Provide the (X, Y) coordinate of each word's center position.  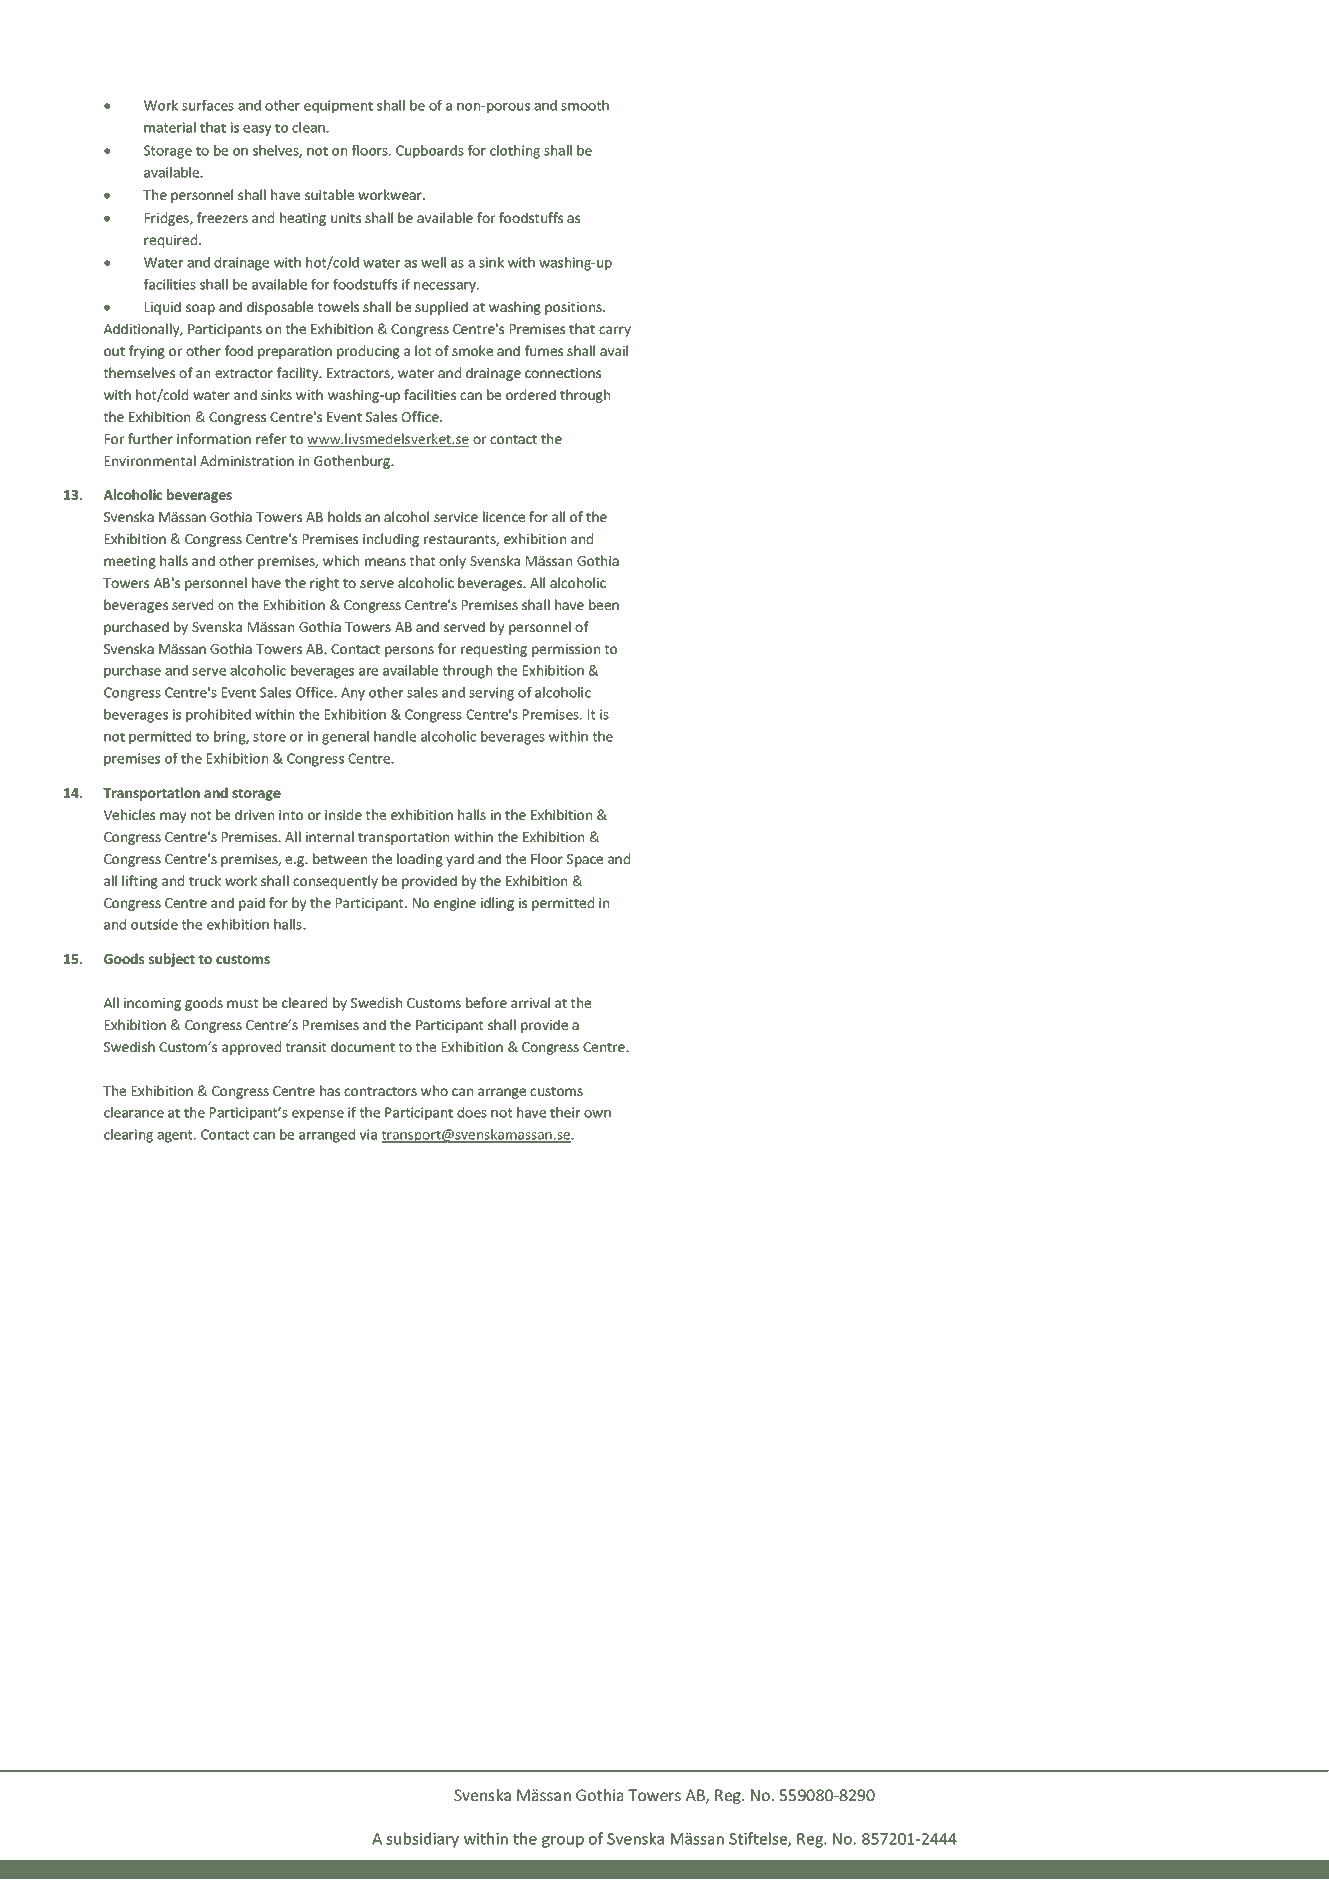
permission (566, 650)
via (368, 1134)
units (346, 218)
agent (176, 1136)
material (170, 127)
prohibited (218, 716)
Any (353, 694)
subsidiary (422, 1840)
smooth (585, 105)
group (563, 1842)
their (565, 1112)
